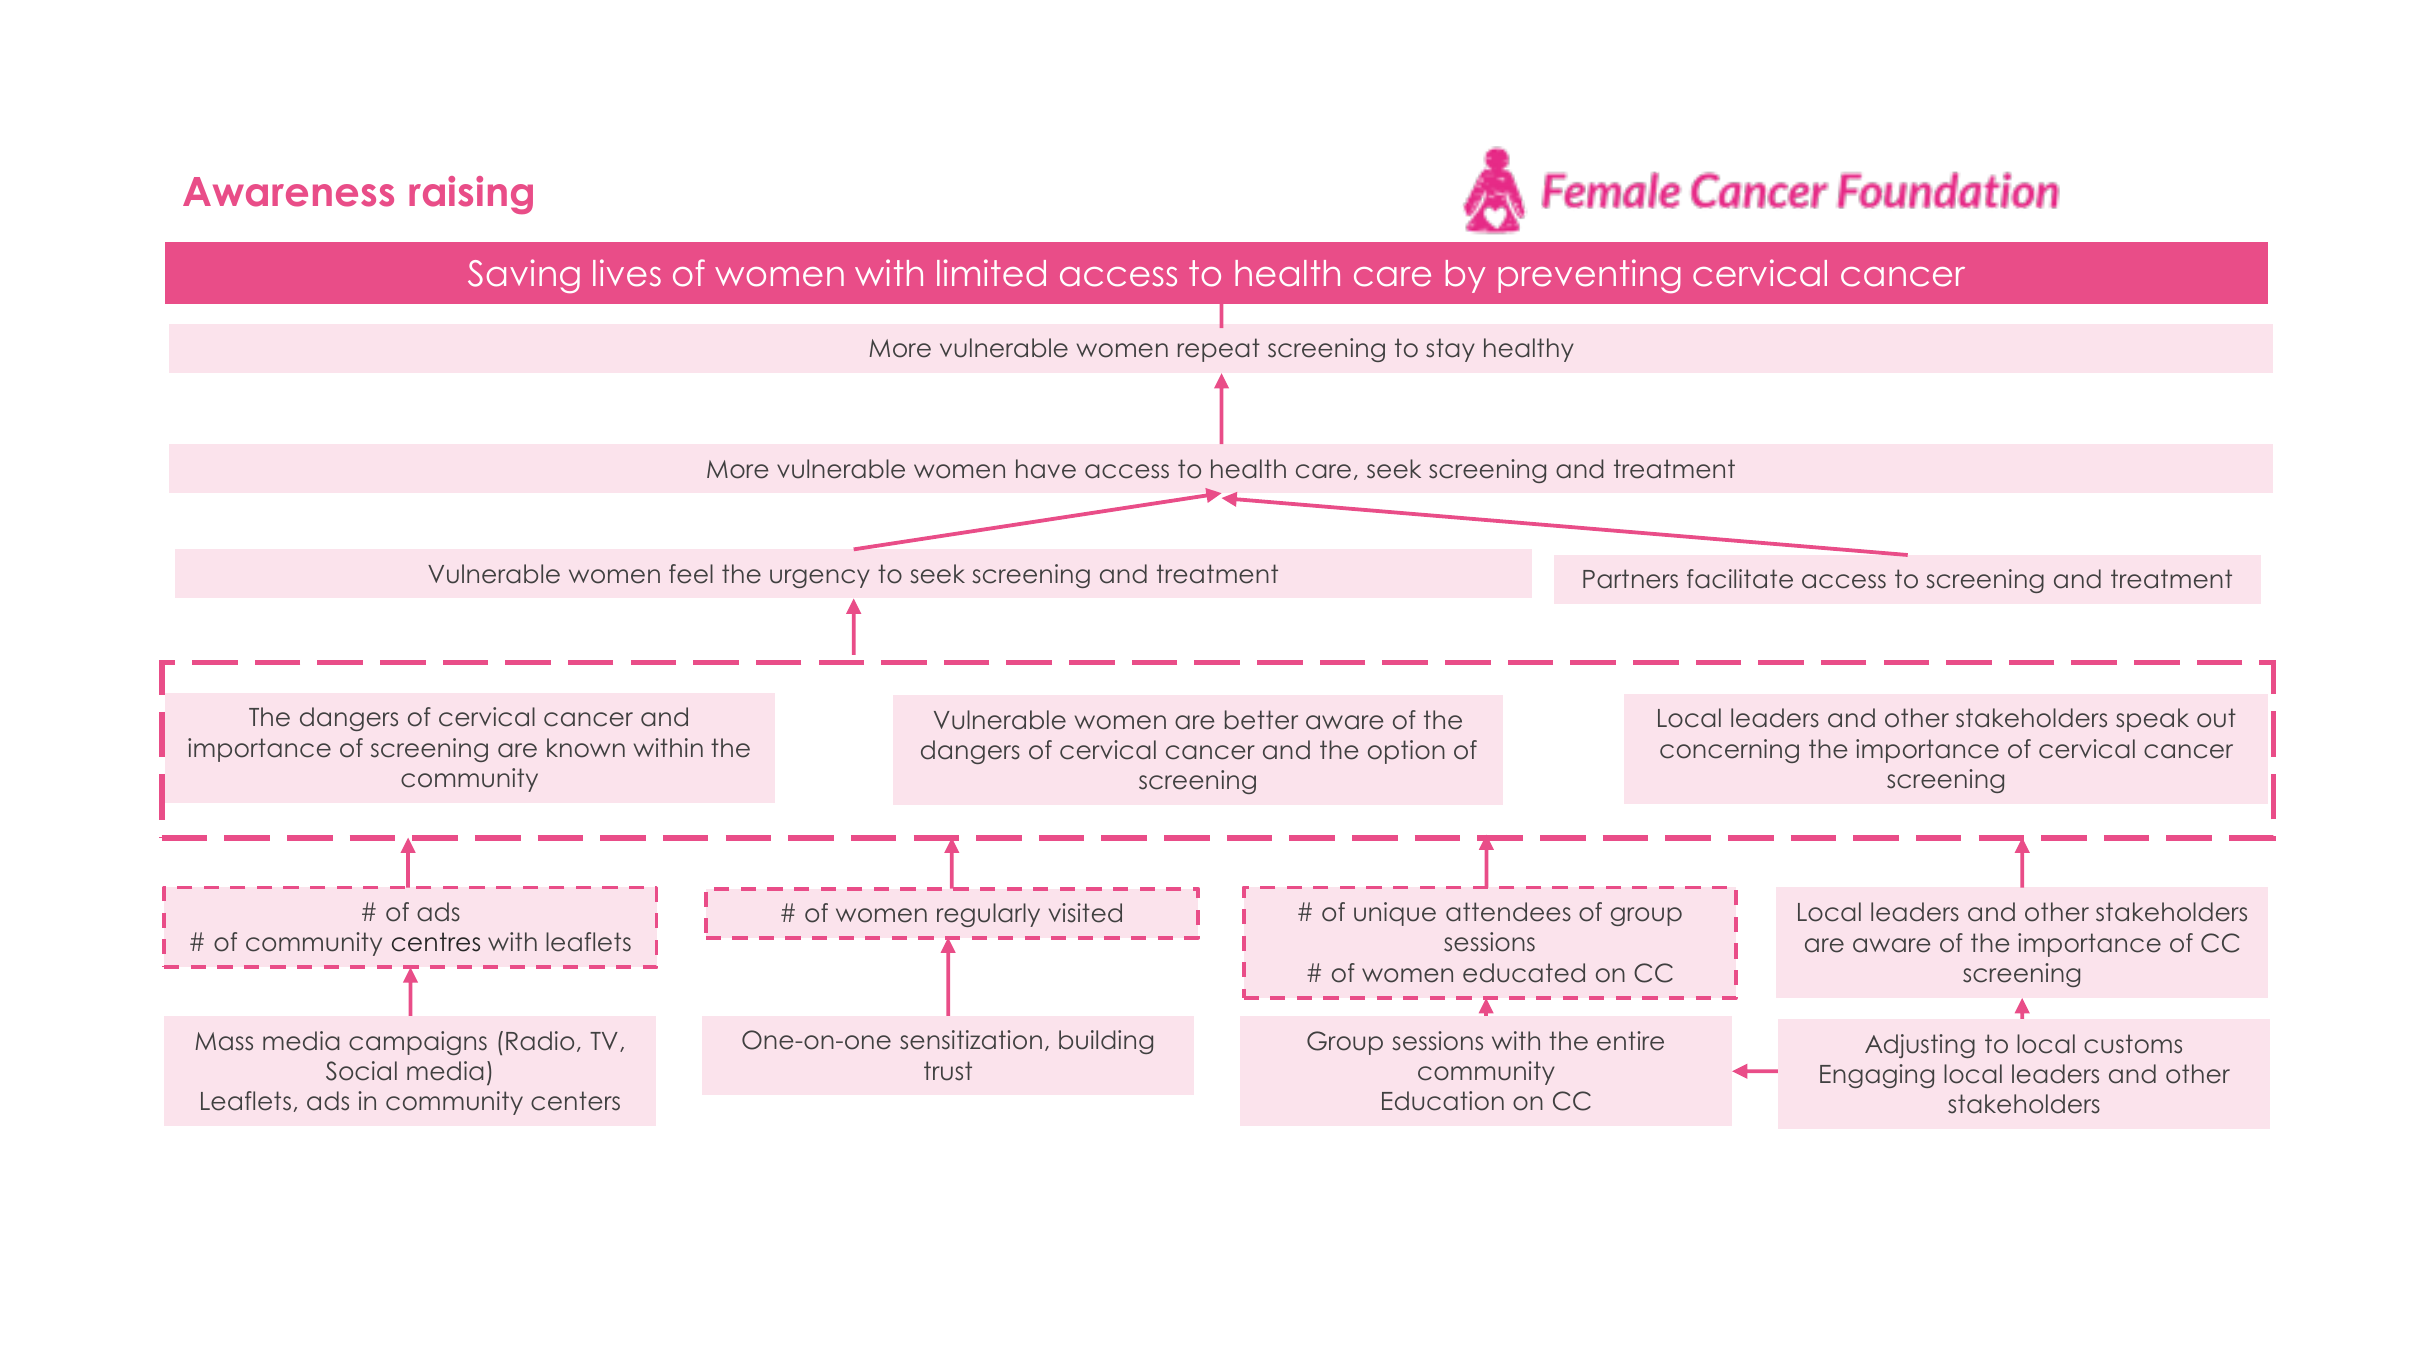 The height and width of the image is (1367, 2430). What do you see at coordinates (361, 1071) in the image?
I see `Social` at bounding box center [361, 1071].
